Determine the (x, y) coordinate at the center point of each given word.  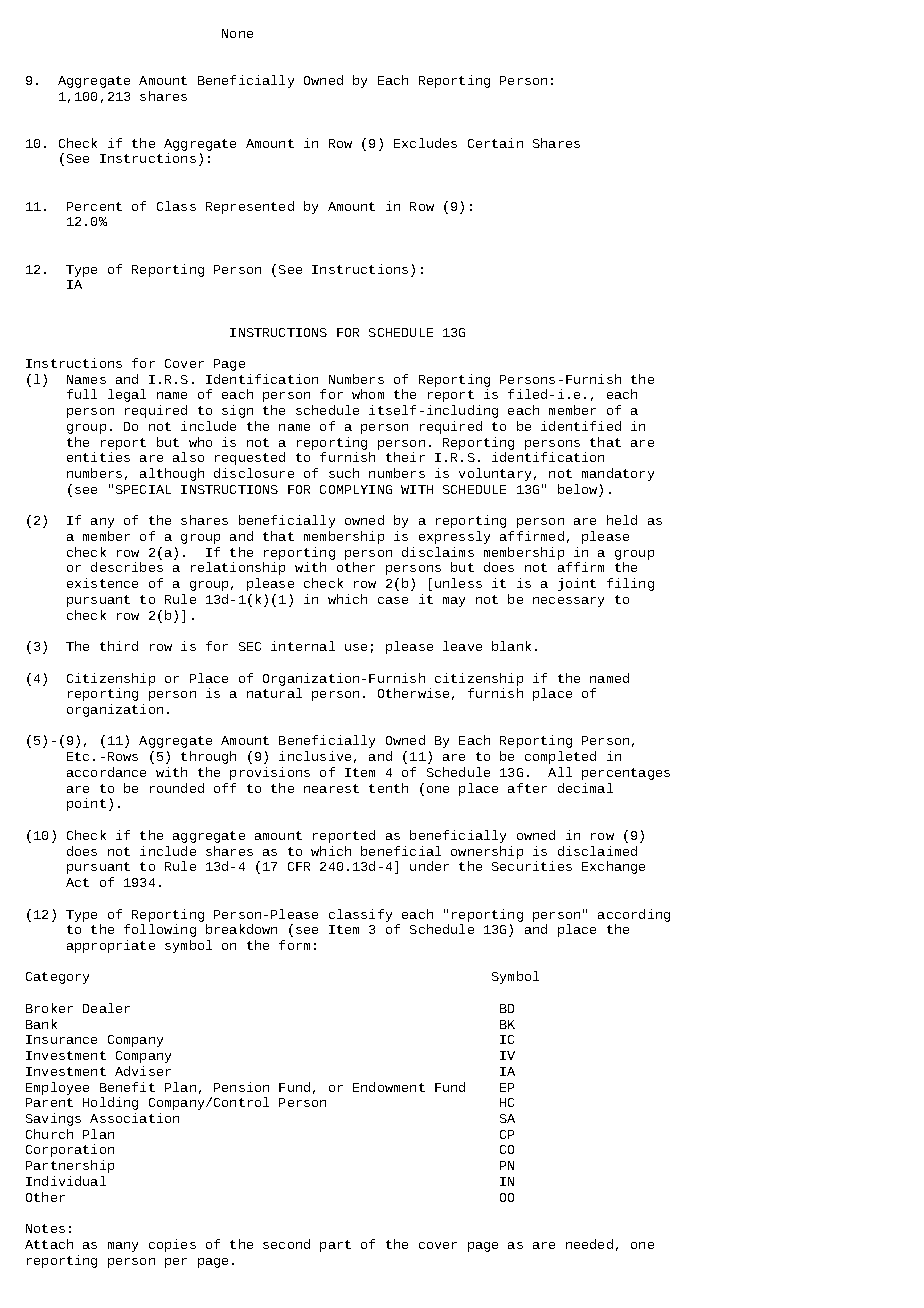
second (286, 1244)
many (123, 1247)
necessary (568, 602)
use (356, 647)
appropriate (111, 946)
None (237, 33)
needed (589, 1244)
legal (127, 395)
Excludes (425, 143)
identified (581, 426)
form (294, 945)
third (119, 646)
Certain (495, 143)
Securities (532, 866)
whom (368, 394)
